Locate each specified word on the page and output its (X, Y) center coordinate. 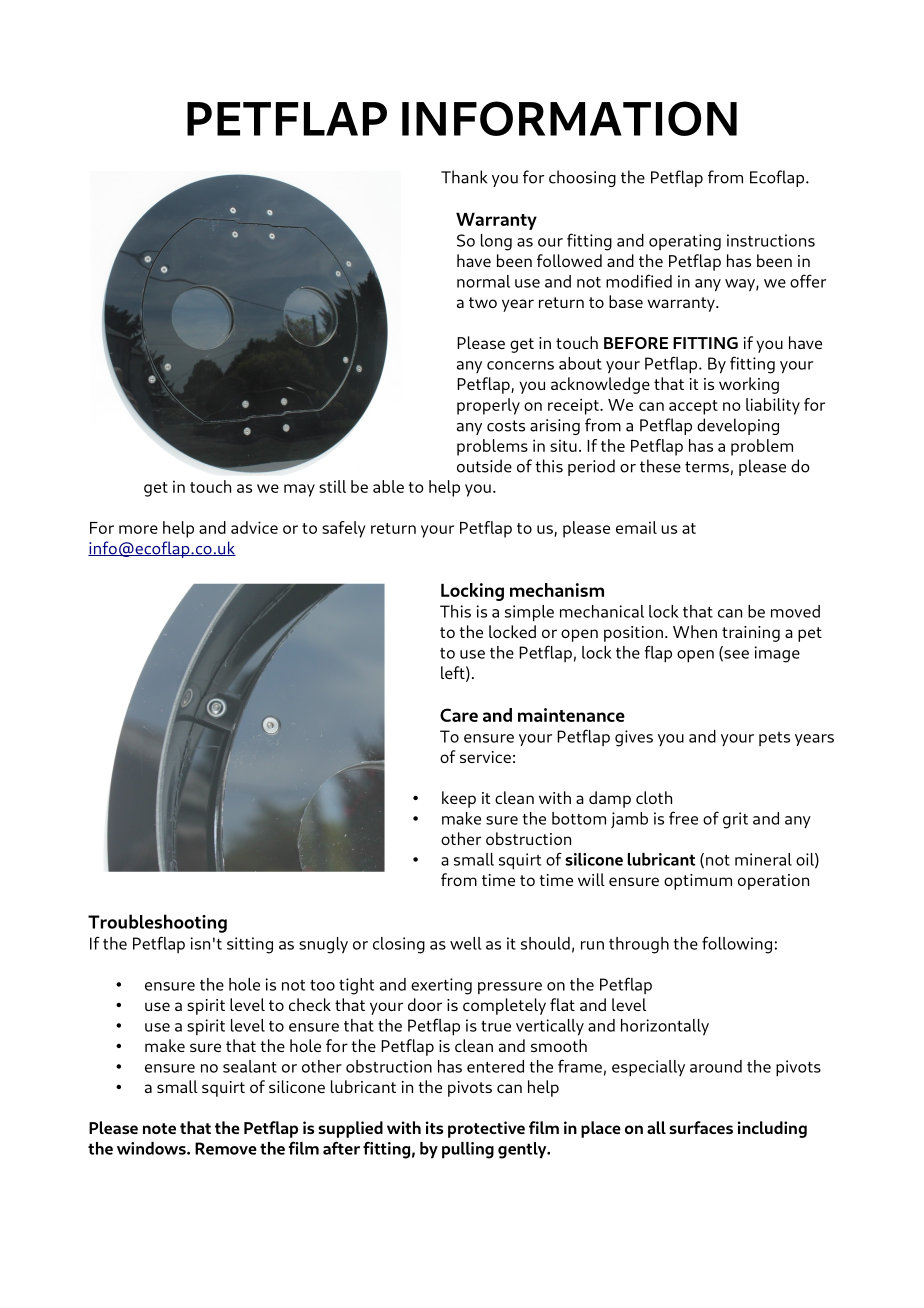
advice (254, 527)
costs (506, 426)
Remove (226, 1148)
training (751, 634)
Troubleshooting (157, 923)
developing (738, 426)
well (466, 943)
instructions (771, 240)
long (496, 242)
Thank (464, 177)
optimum (698, 882)
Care (459, 715)
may (299, 490)
